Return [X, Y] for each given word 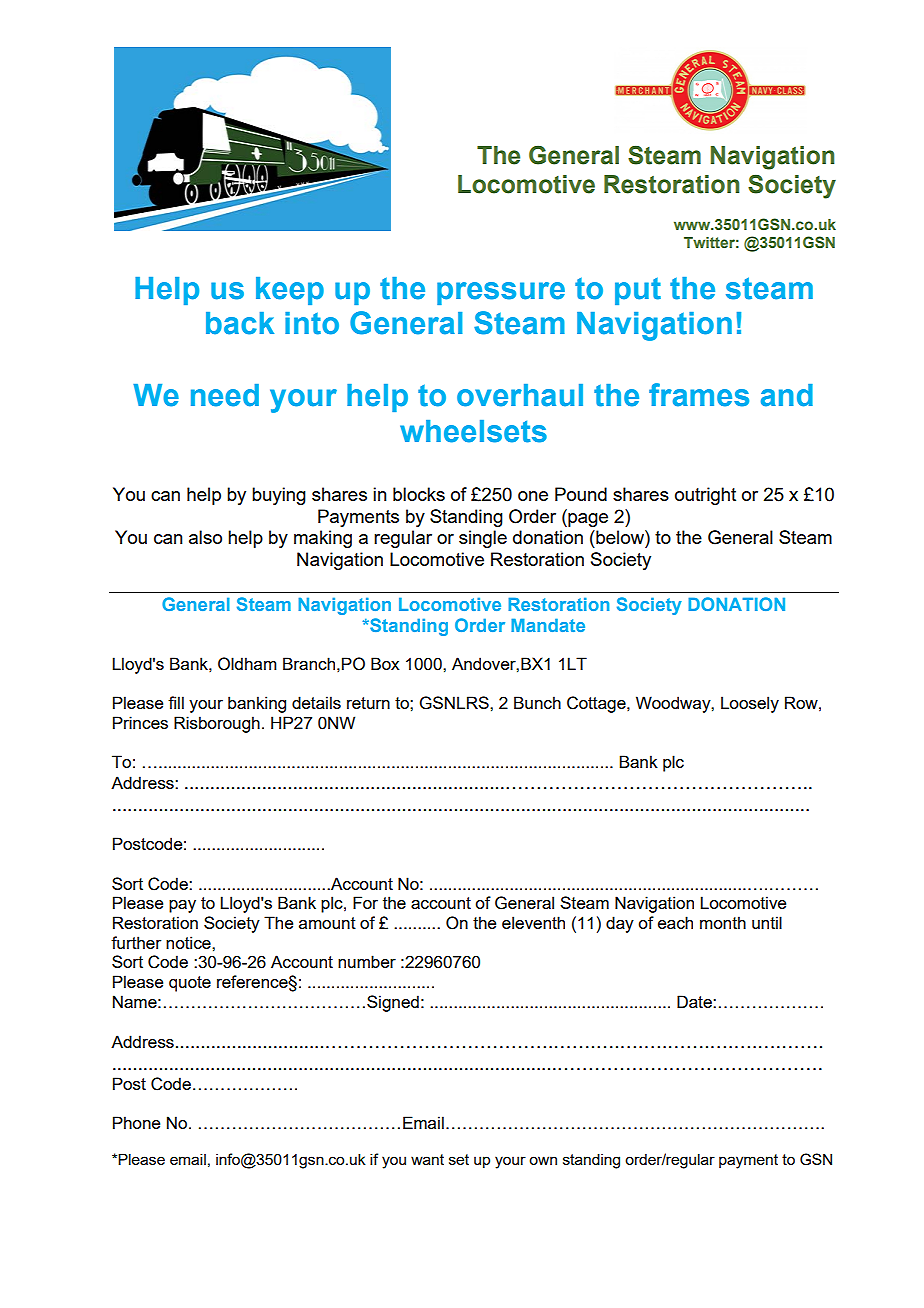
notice [189, 942]
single [483, 539]
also [205, 537]
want [427, 1159]
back [240, 323]
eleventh [533, 922]
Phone [136, 1122]
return [368, 703]
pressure [501, 293]
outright [705, 496]
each [675, 922]
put [638, 291]
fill [176, 702]
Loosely [750, 704]
